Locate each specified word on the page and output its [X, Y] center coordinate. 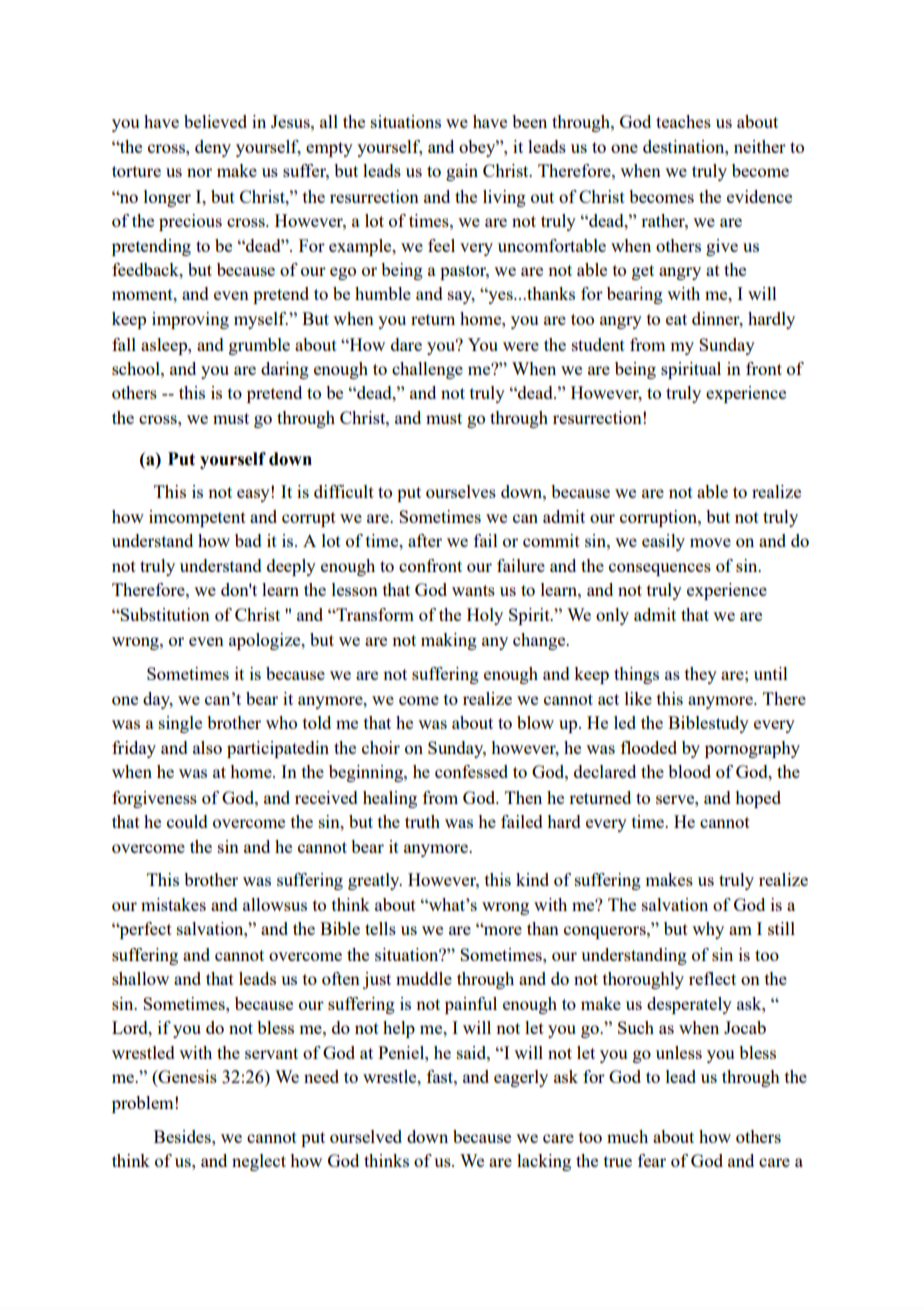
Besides [183, 1136]
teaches [683, 121]
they [701, 675]
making [449, 641]
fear [652, 1160]
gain [462, 172]
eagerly [521, 1078]
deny [213, 148]
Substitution [164, 614]
